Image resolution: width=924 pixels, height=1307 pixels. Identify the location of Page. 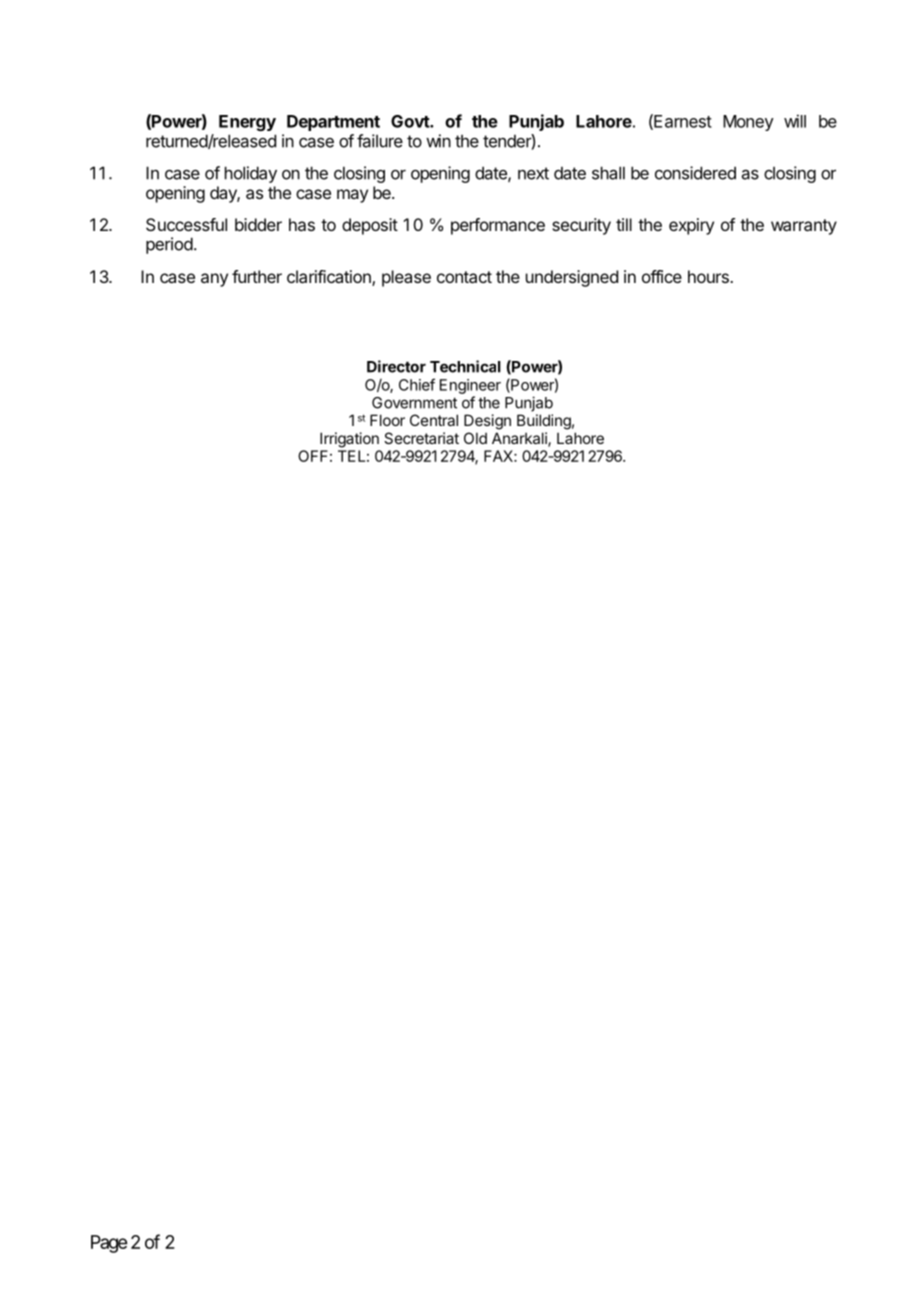
(109, 1244).
